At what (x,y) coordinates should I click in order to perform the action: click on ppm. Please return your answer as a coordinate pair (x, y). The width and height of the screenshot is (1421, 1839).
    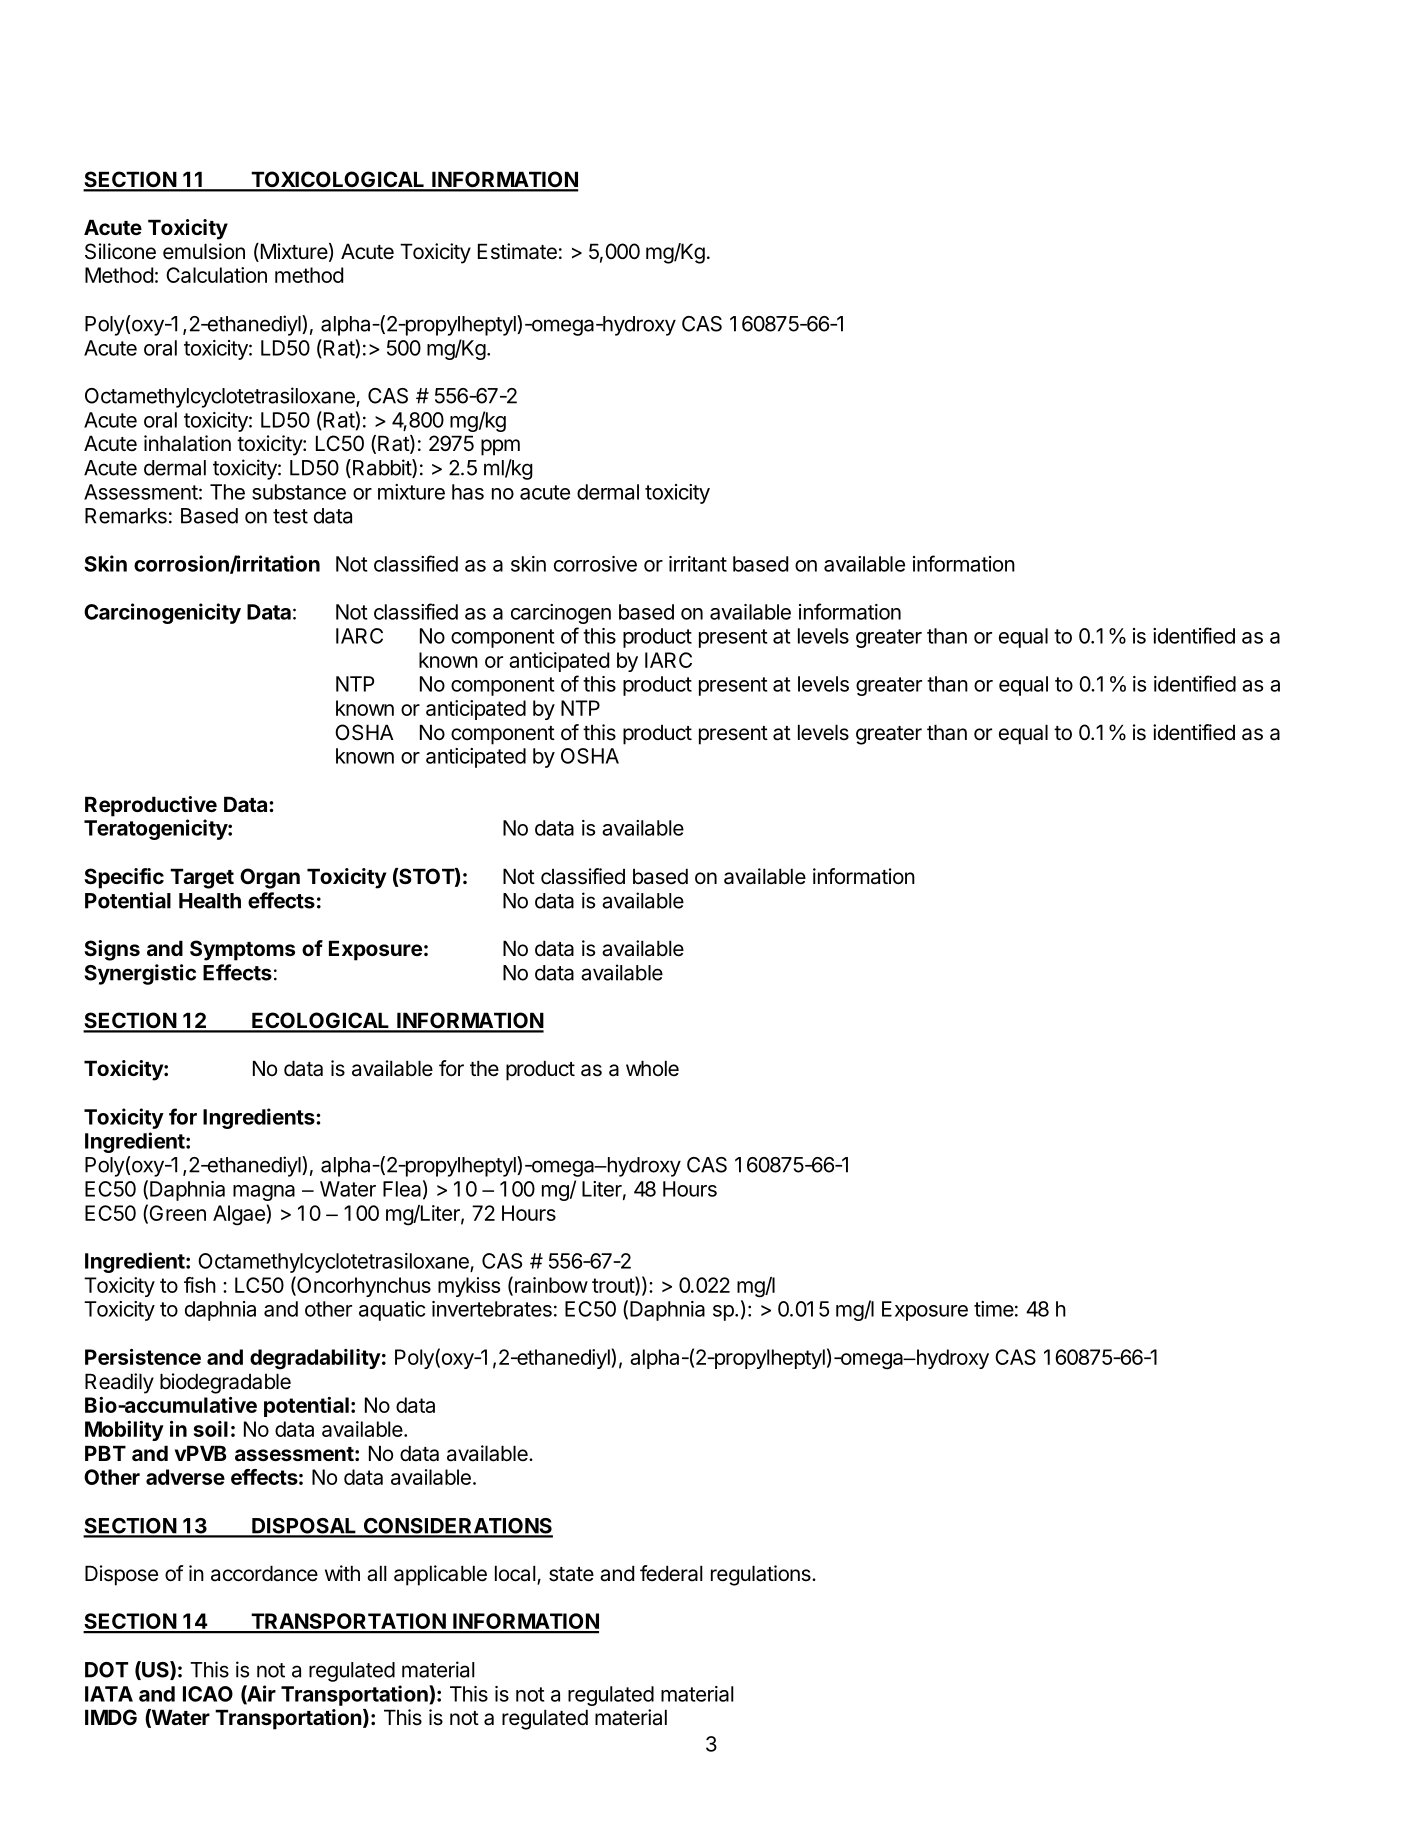
    Looking at the image, I should click on (500, 447).
